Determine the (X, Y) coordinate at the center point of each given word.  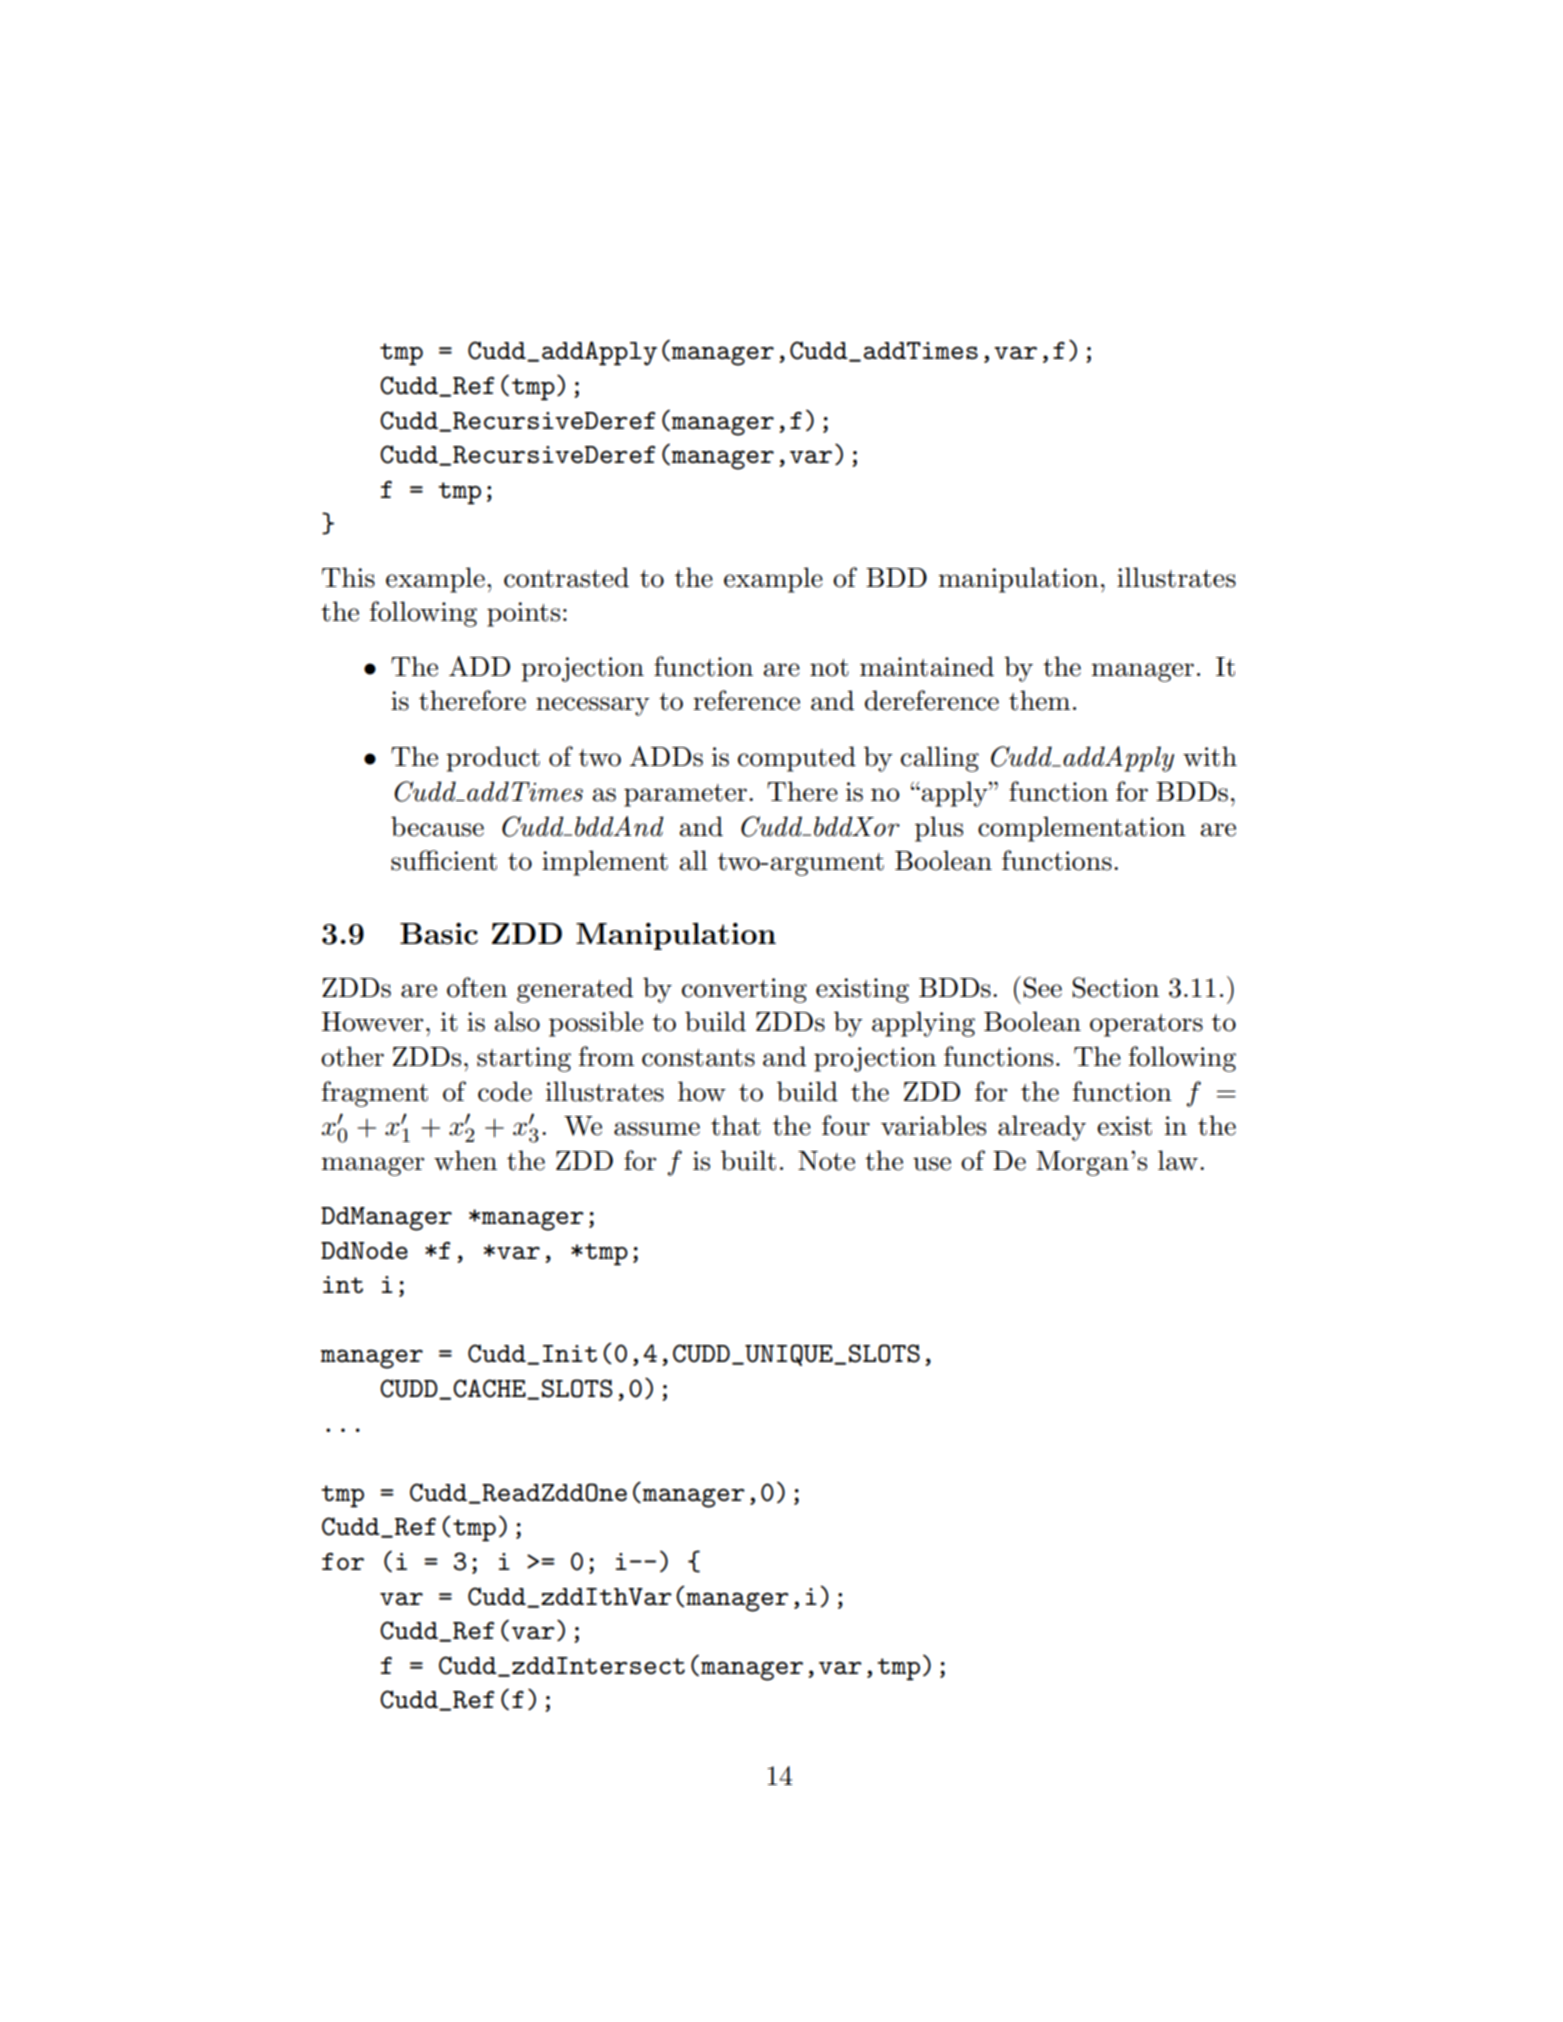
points (523, 614)
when (465, 1160)
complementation (1082, 829)
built (748, 1160)
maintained (927, 666)
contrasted (566, 577)
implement (605, 863)
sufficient (444, 860)
